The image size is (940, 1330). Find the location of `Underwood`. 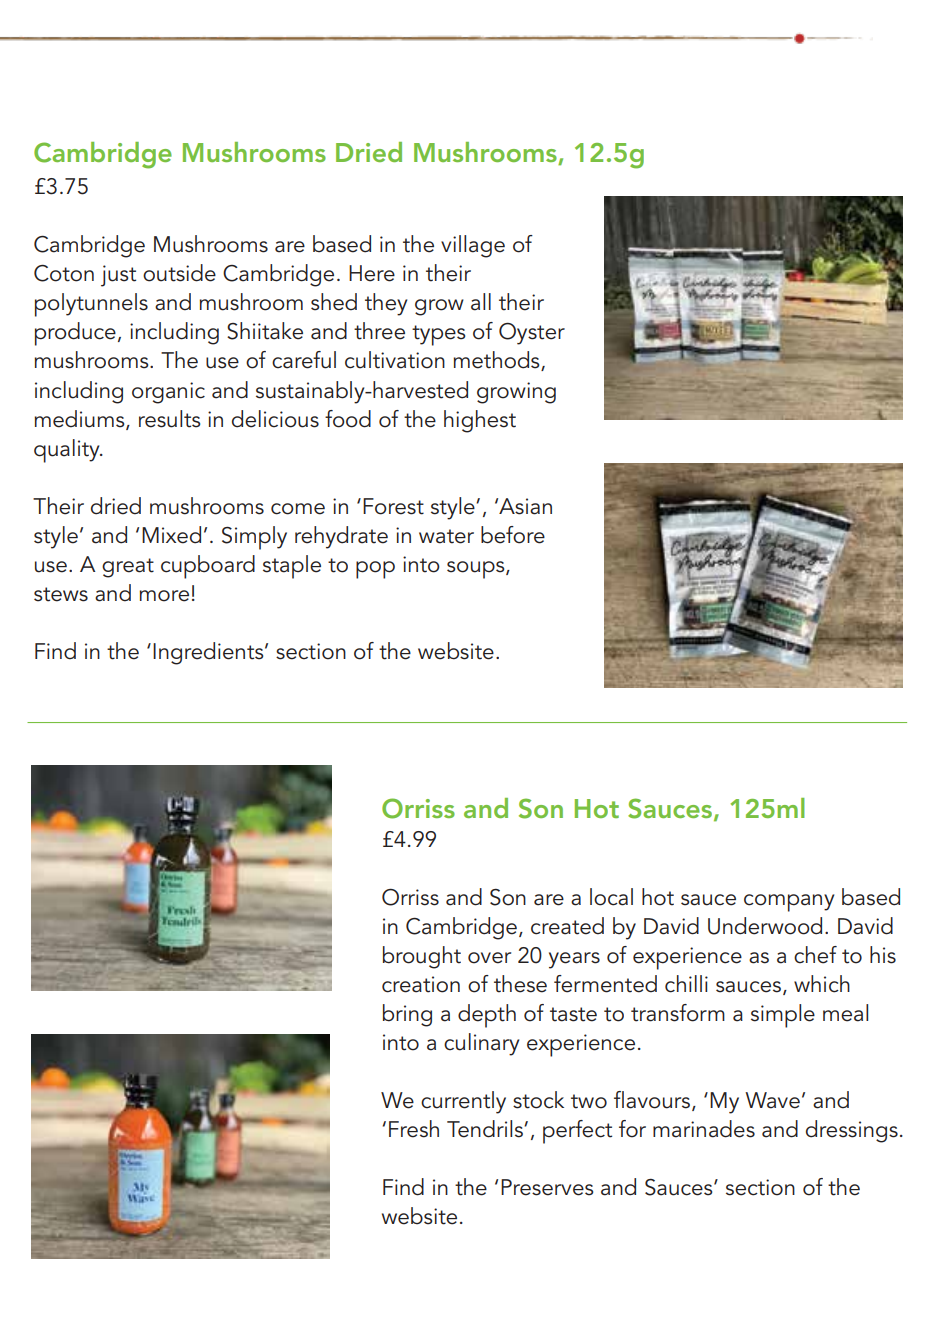

Underwood is located at coordinates (765, 926).
